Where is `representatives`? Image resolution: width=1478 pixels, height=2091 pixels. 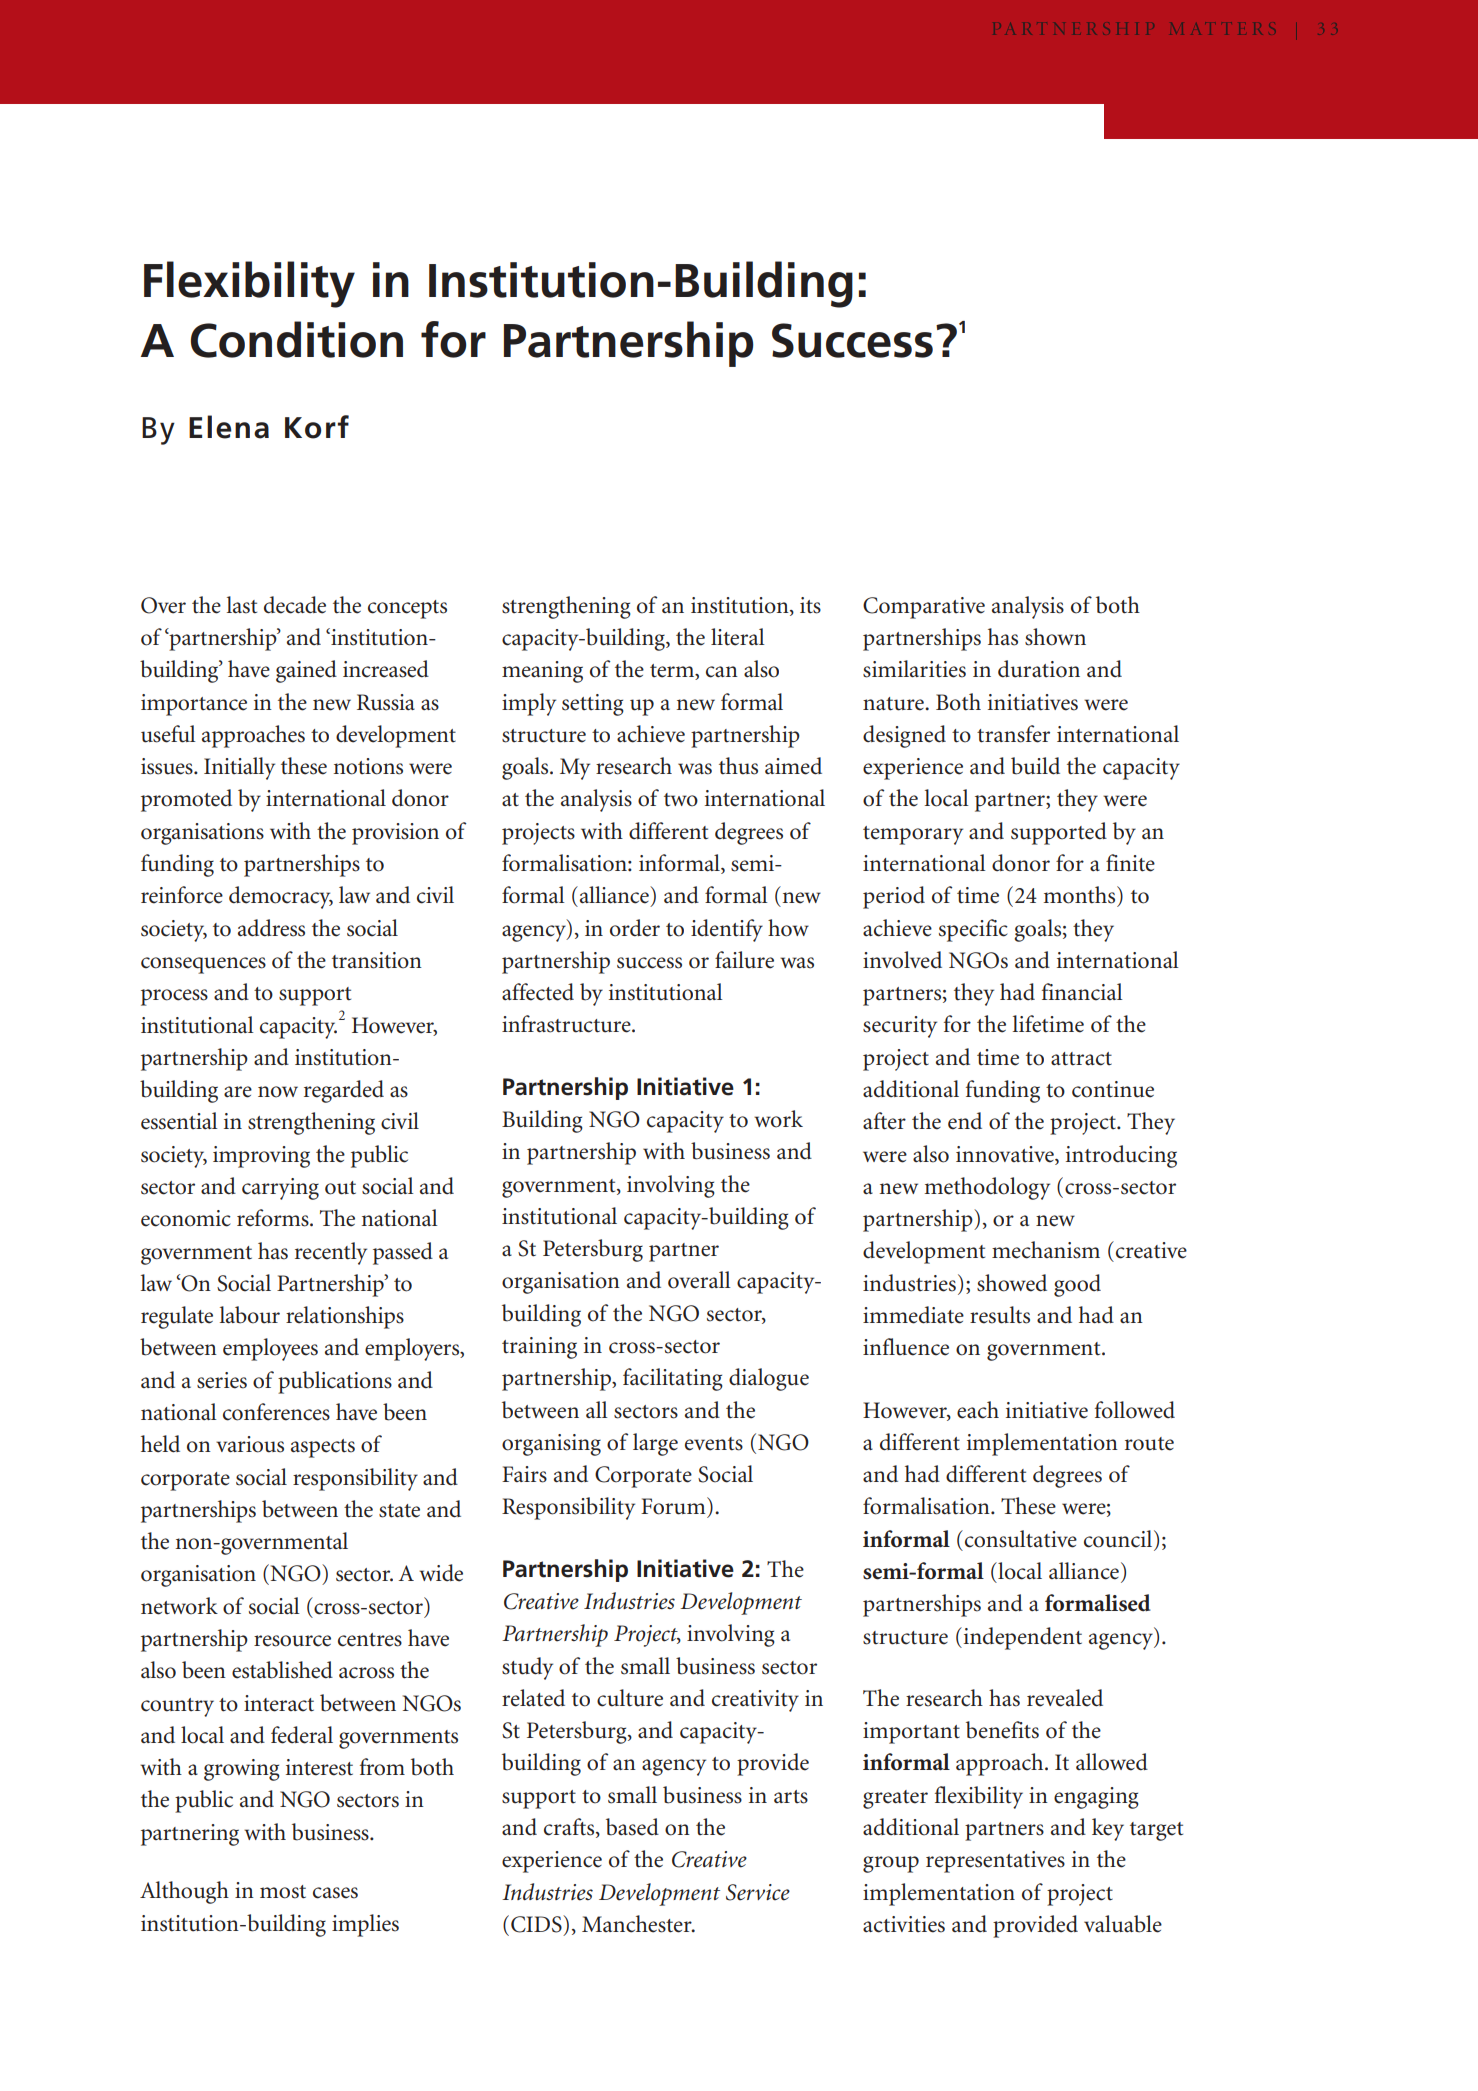
representatives is located at coordinates (995, 1862).
